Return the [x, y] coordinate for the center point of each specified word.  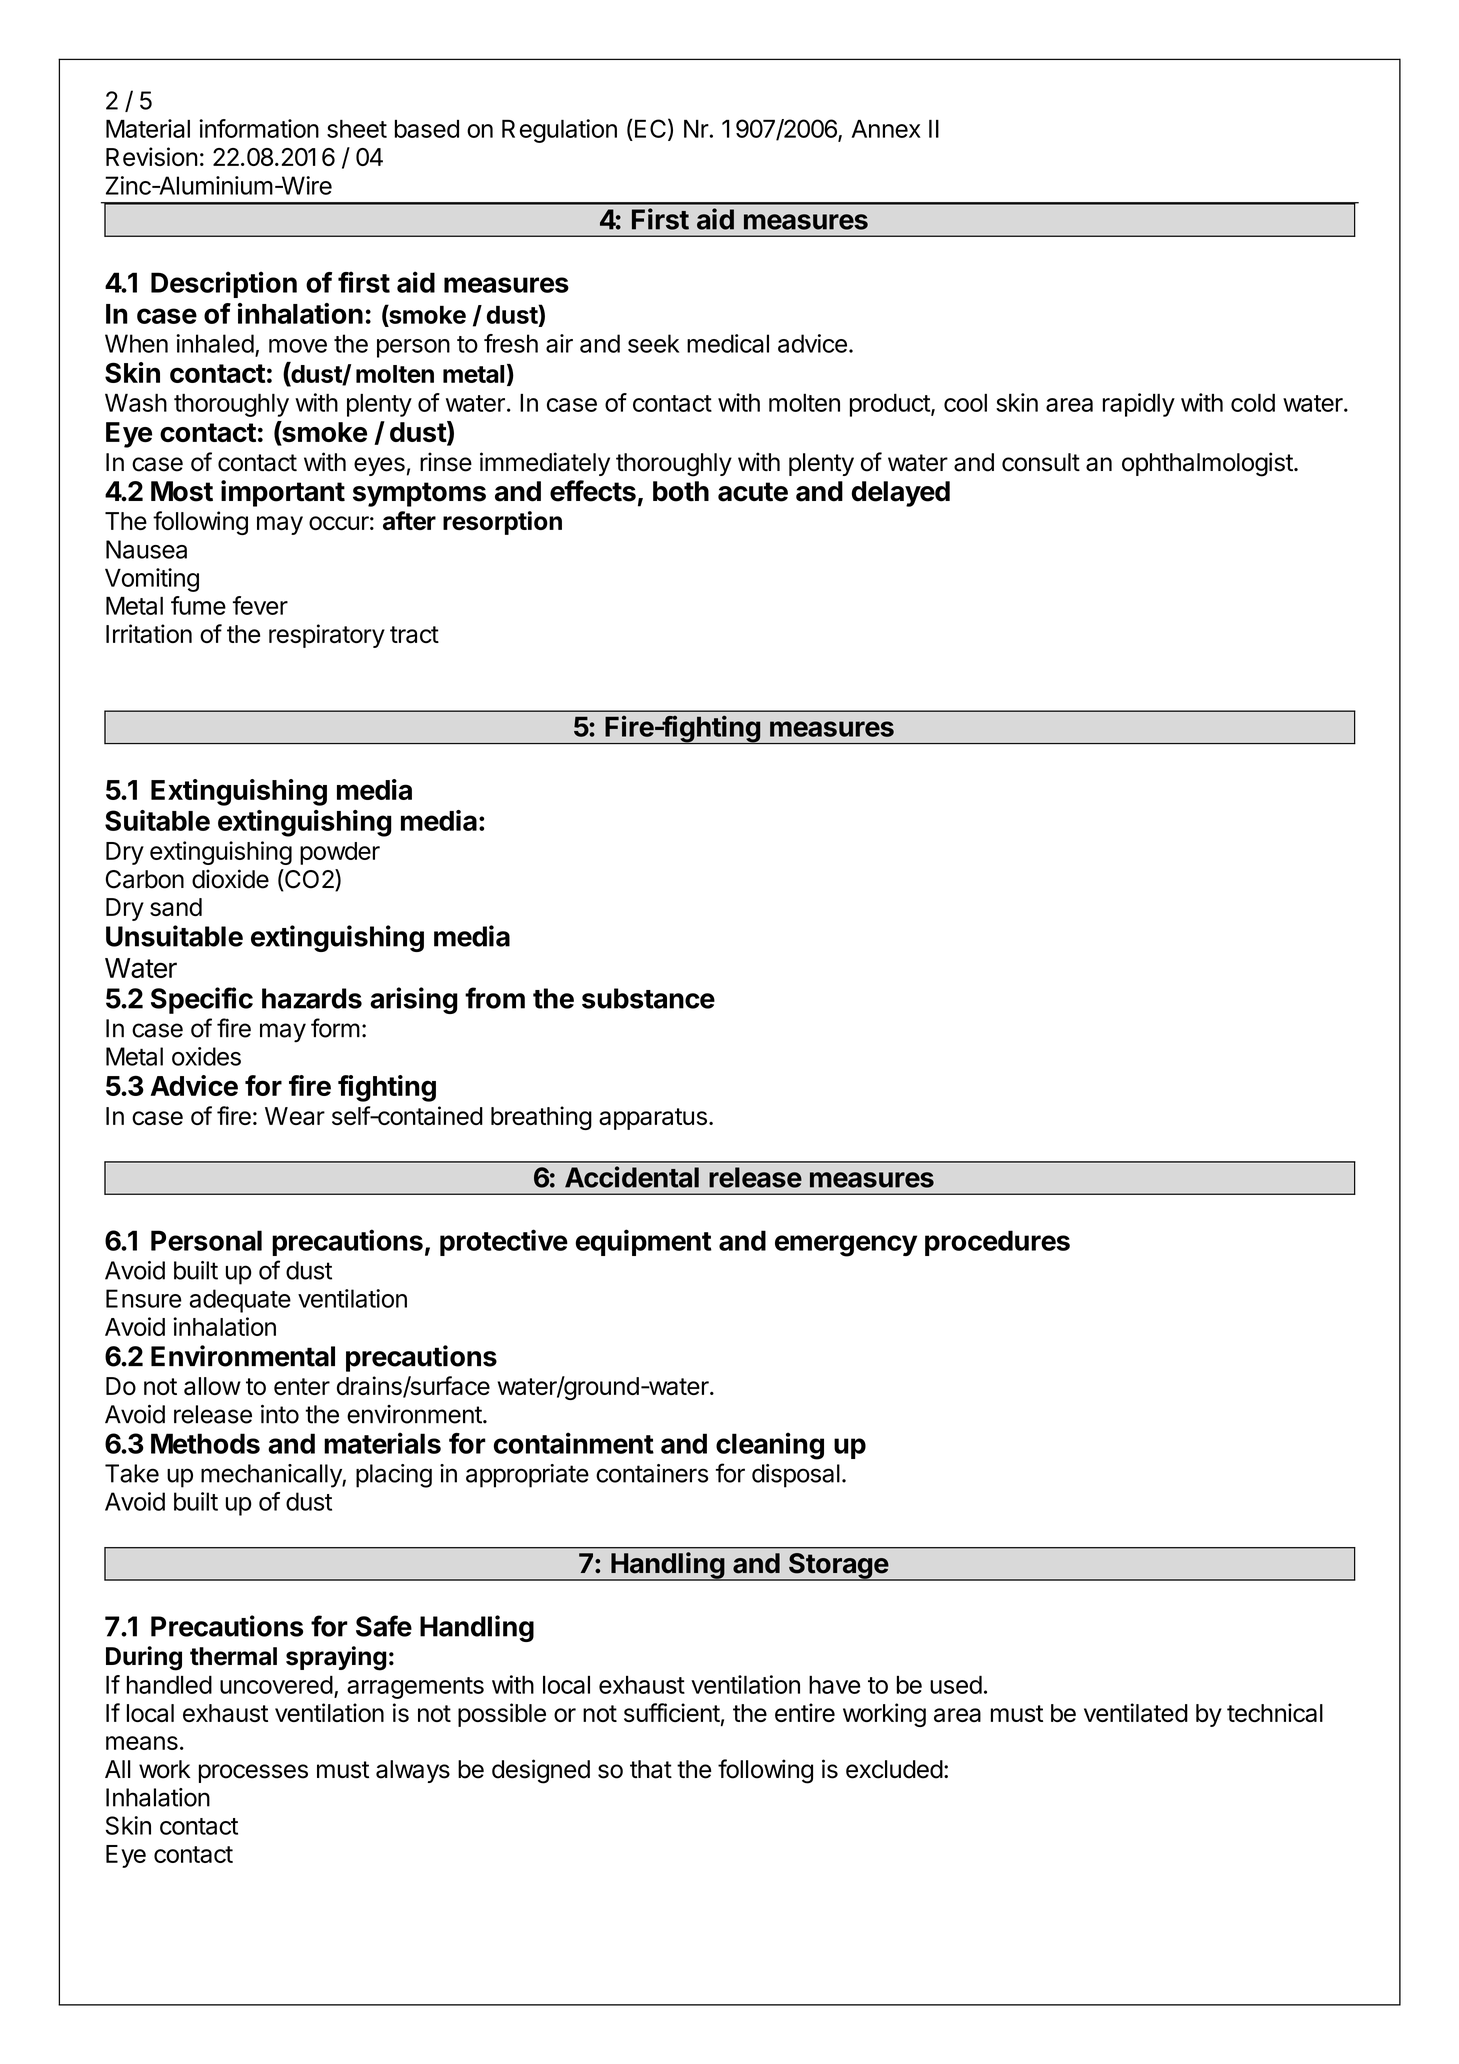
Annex [886, 129]
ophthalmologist [1207, 464]
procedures [997, 1243]
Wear [295, 1116]
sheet [357, 128]
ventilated [1136, 1713]
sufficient [672, 1712]
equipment [643, 1242]
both [681, 491]
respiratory [327, 636]
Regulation [559, 131]
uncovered [276, 1685]
